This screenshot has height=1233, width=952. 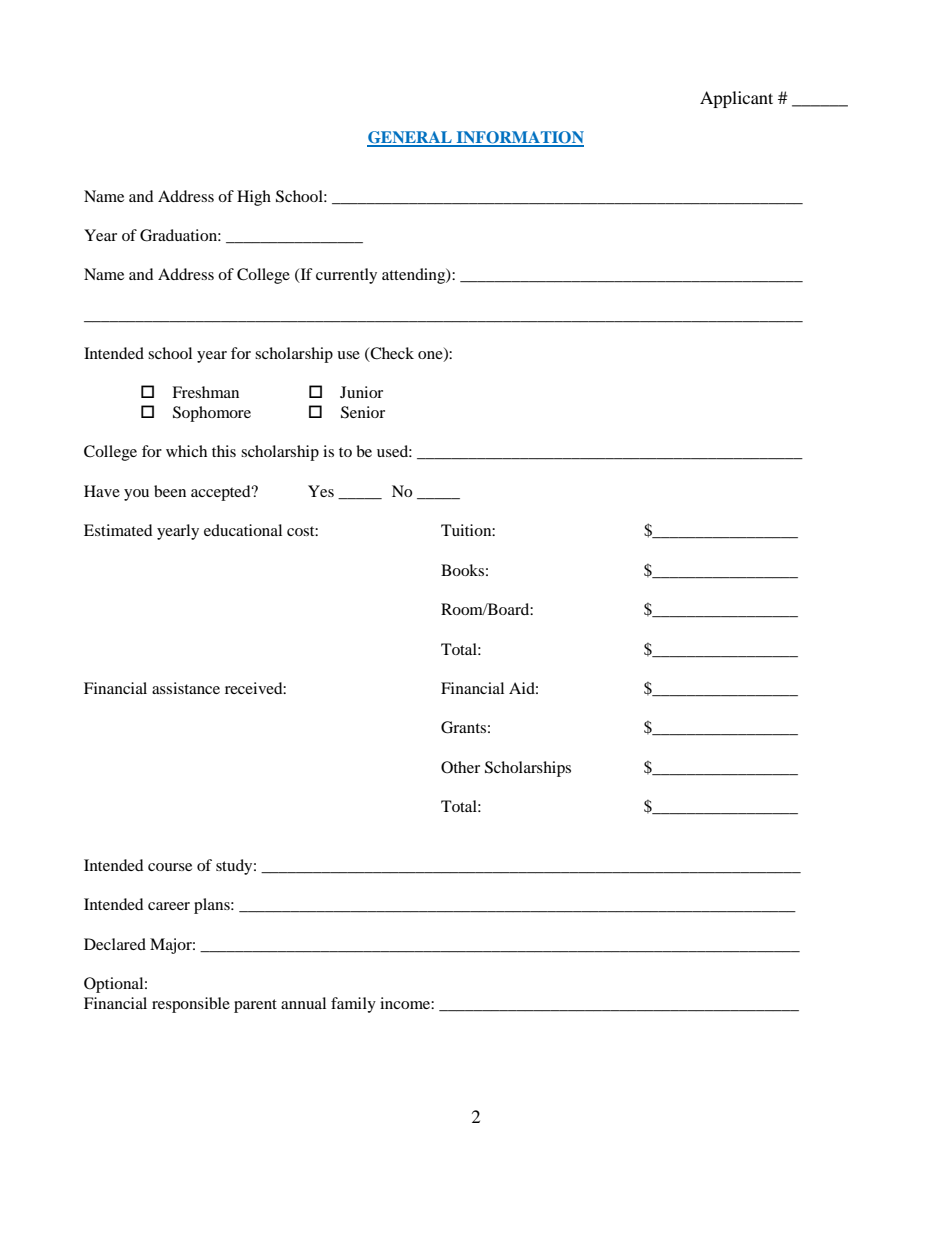 I want to click on Estimated, so click(x=118, y=530).
